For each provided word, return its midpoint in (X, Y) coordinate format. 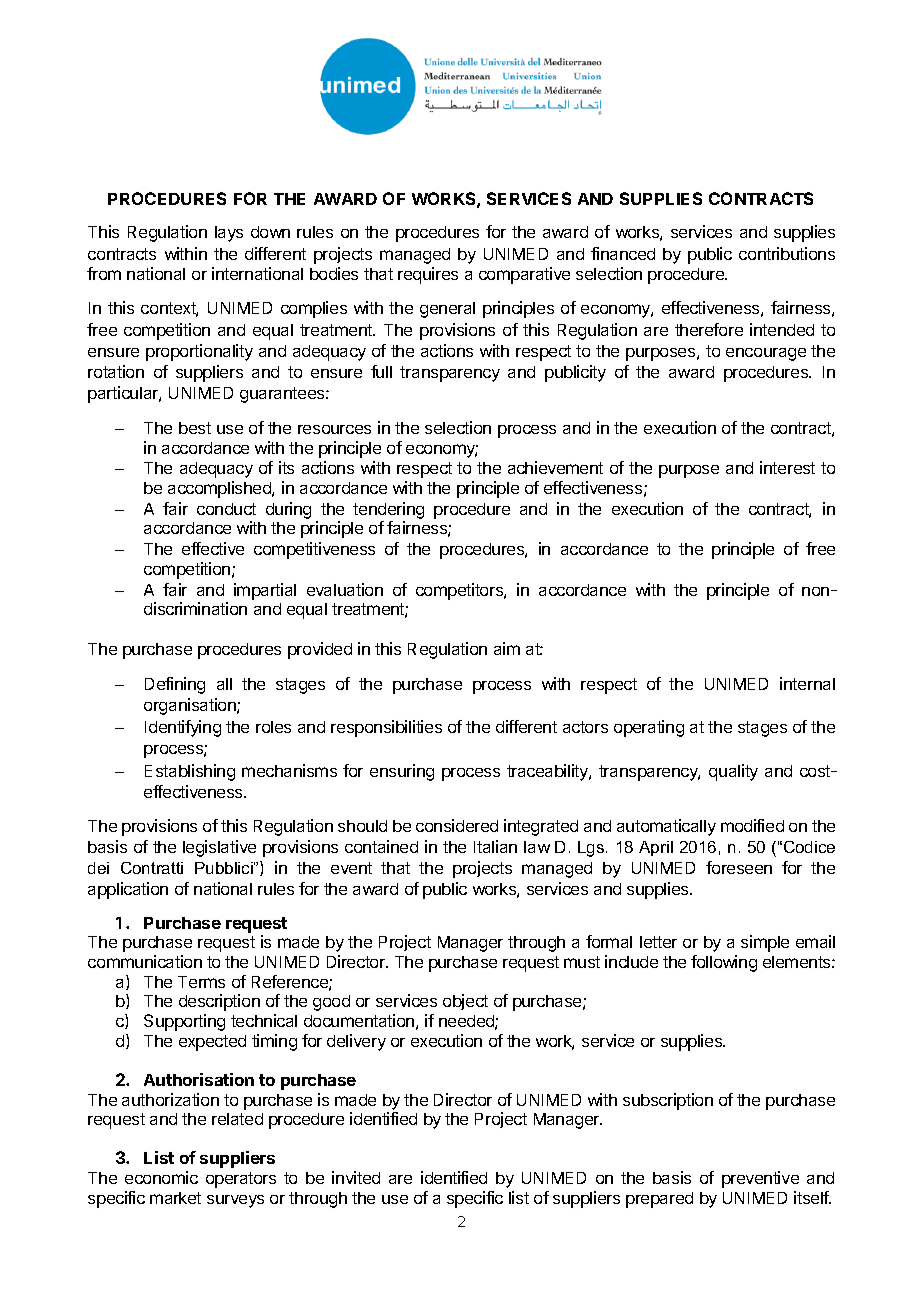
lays (229, 234)
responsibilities (386, 728)
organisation (191, 706)
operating (649, 728)
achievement (555, 467)
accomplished (220, 489)
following (724, 963)
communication (145, 961)
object (465, 1002)
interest (787, 467)
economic (161, 1177)
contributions (787, 253)
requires (428, 275)
